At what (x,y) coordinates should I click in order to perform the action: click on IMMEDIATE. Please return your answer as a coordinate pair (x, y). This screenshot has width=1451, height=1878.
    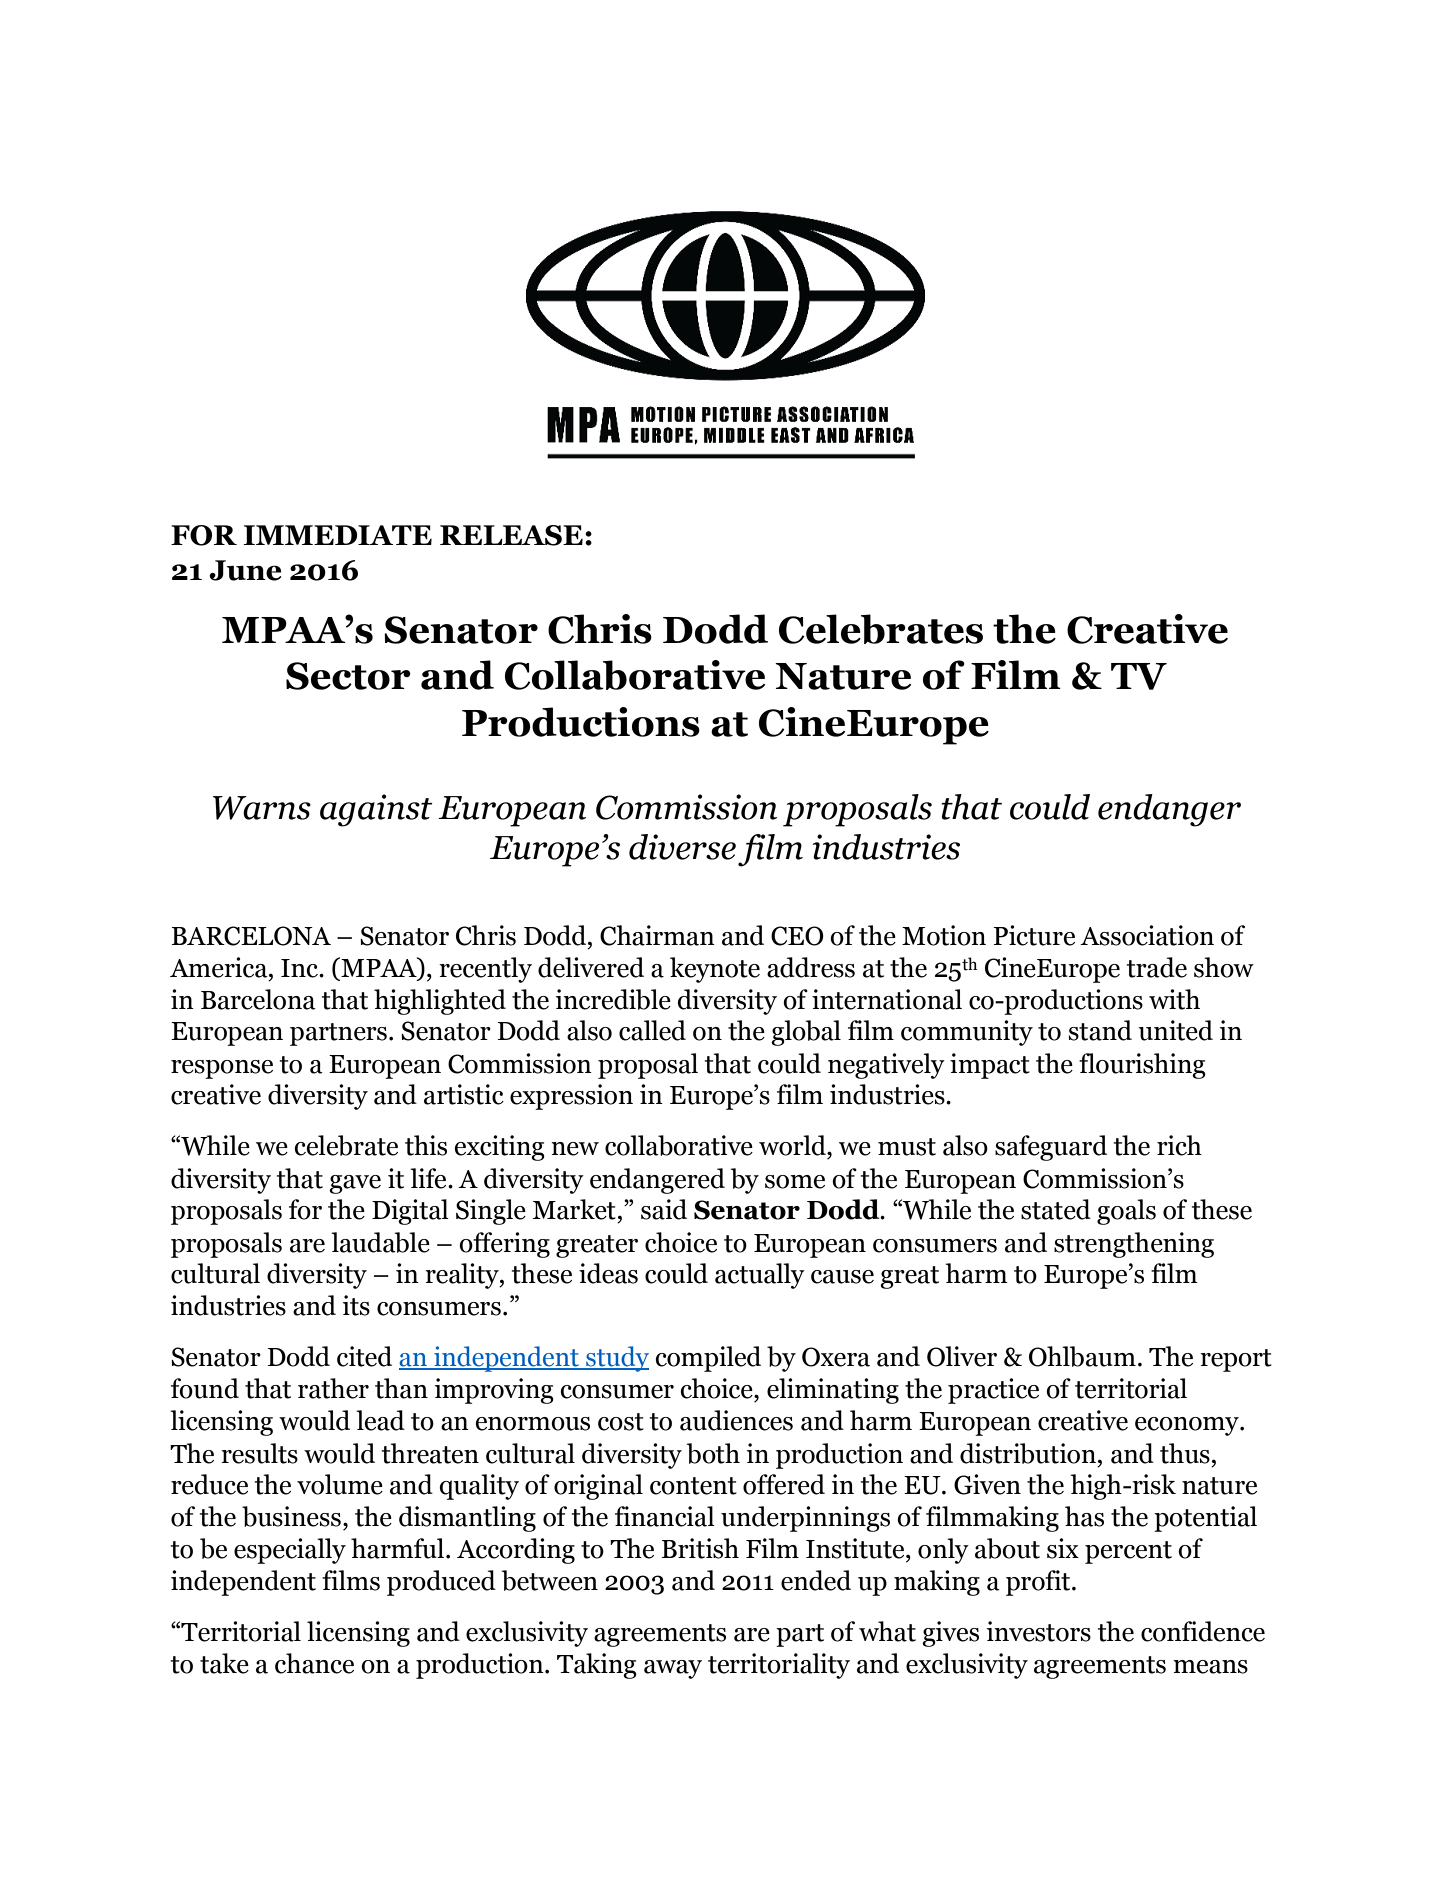
    Looking at the image, I should click on (337, 535).
